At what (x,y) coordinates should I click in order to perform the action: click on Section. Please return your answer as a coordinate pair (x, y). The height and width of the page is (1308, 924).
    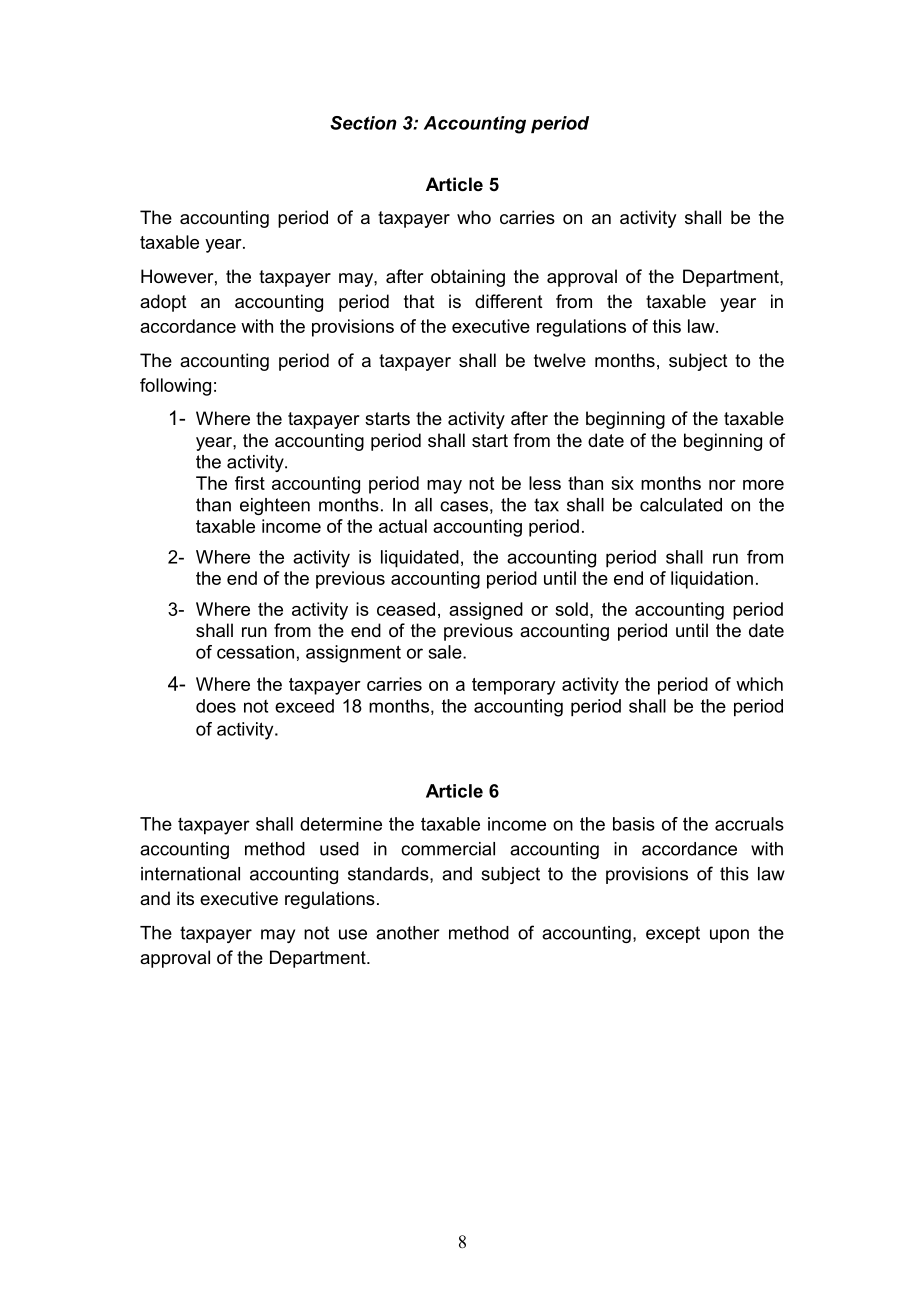
    Looking at the image, I should click on (363, 123).
